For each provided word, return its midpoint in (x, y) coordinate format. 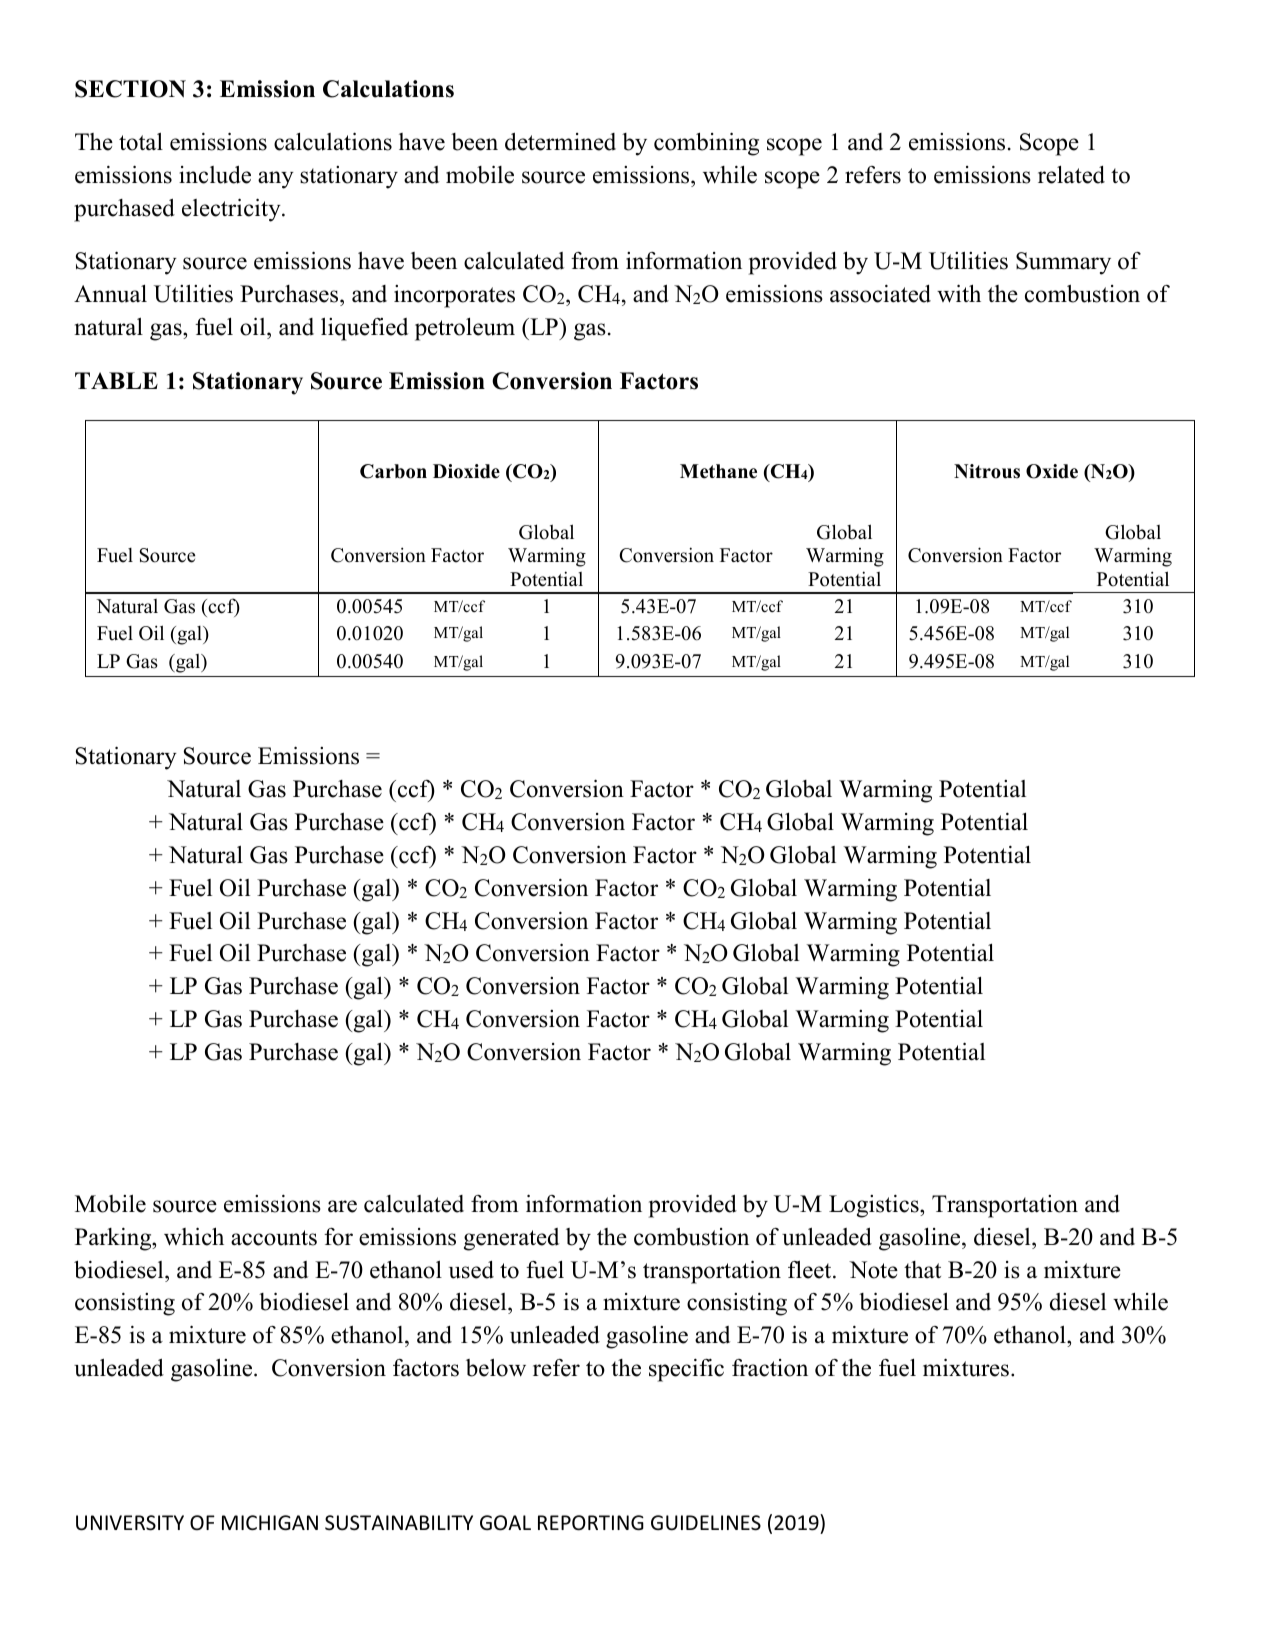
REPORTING (591, 1523)
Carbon (393, 471)
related (1071, 175)
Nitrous (987, 471)
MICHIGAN (270, 1522)
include (215, 174)
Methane (718, 471)
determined (560, 141)
